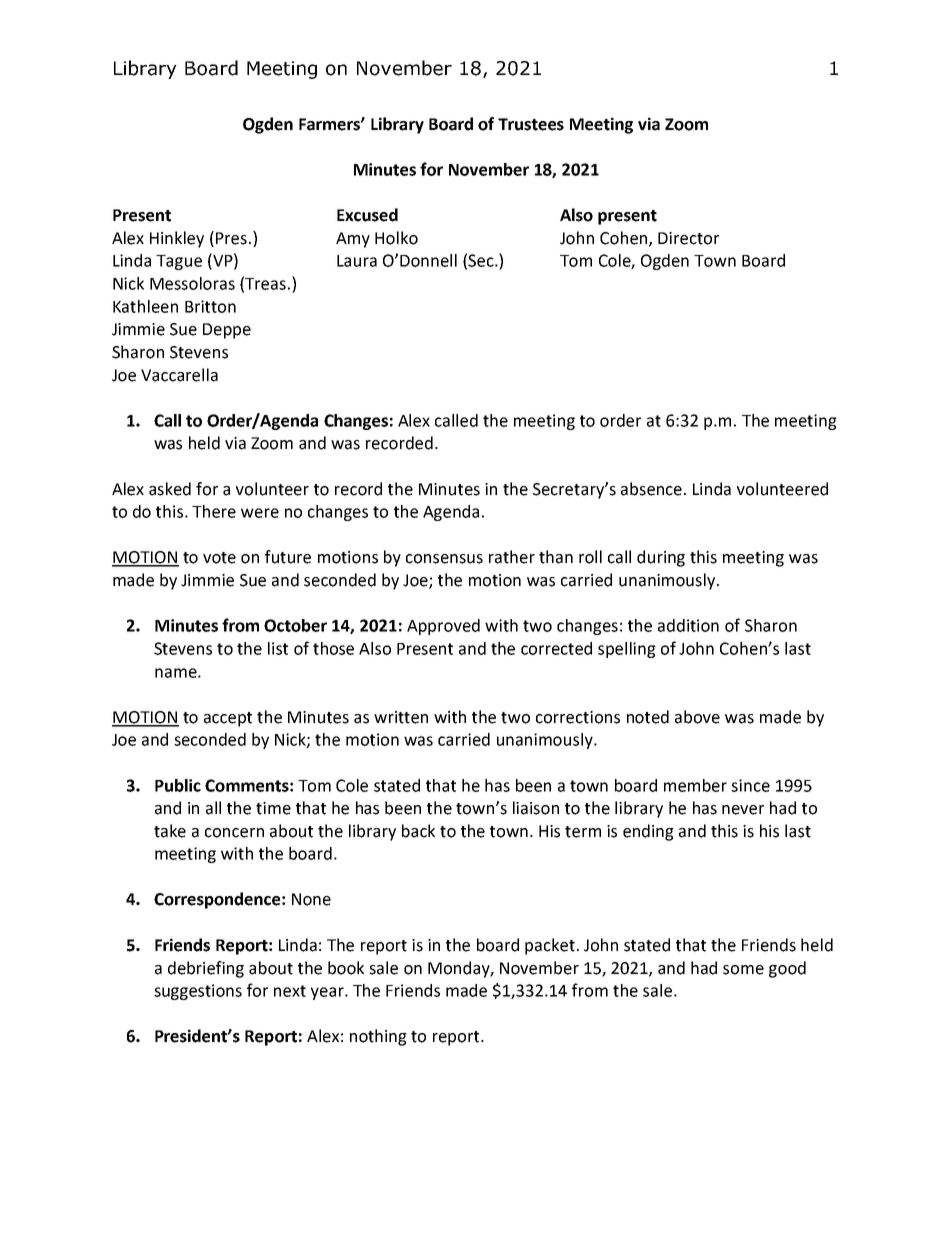  Describe the element at coordinates (219, 558) in the screenshot. I see `vote` at that location.
